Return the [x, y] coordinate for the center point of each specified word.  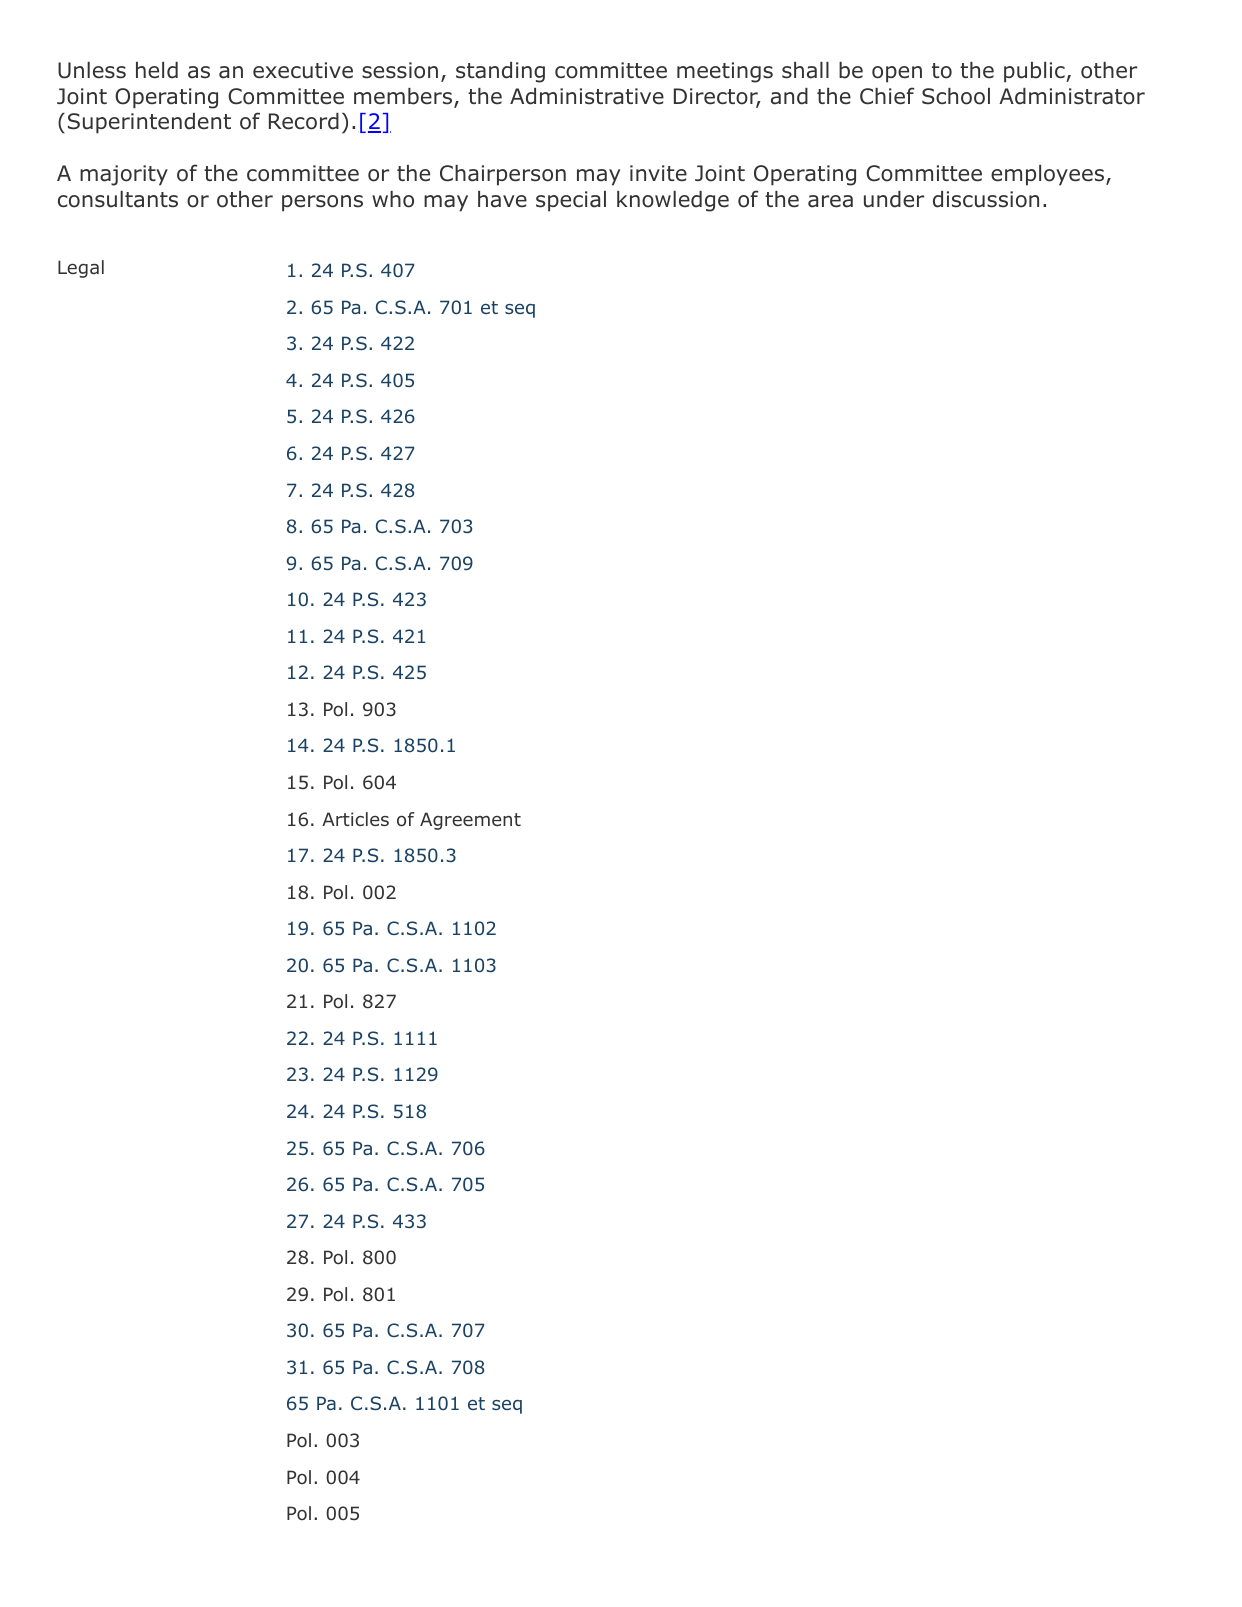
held [157, 70]
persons [322, 203]
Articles [355, 819]
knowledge [673, 201]
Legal [81, 269]
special [571, 201]
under [894, 199]
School [956, 96]
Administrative [587, 96]
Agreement [470, 821]
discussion [986, 199]
